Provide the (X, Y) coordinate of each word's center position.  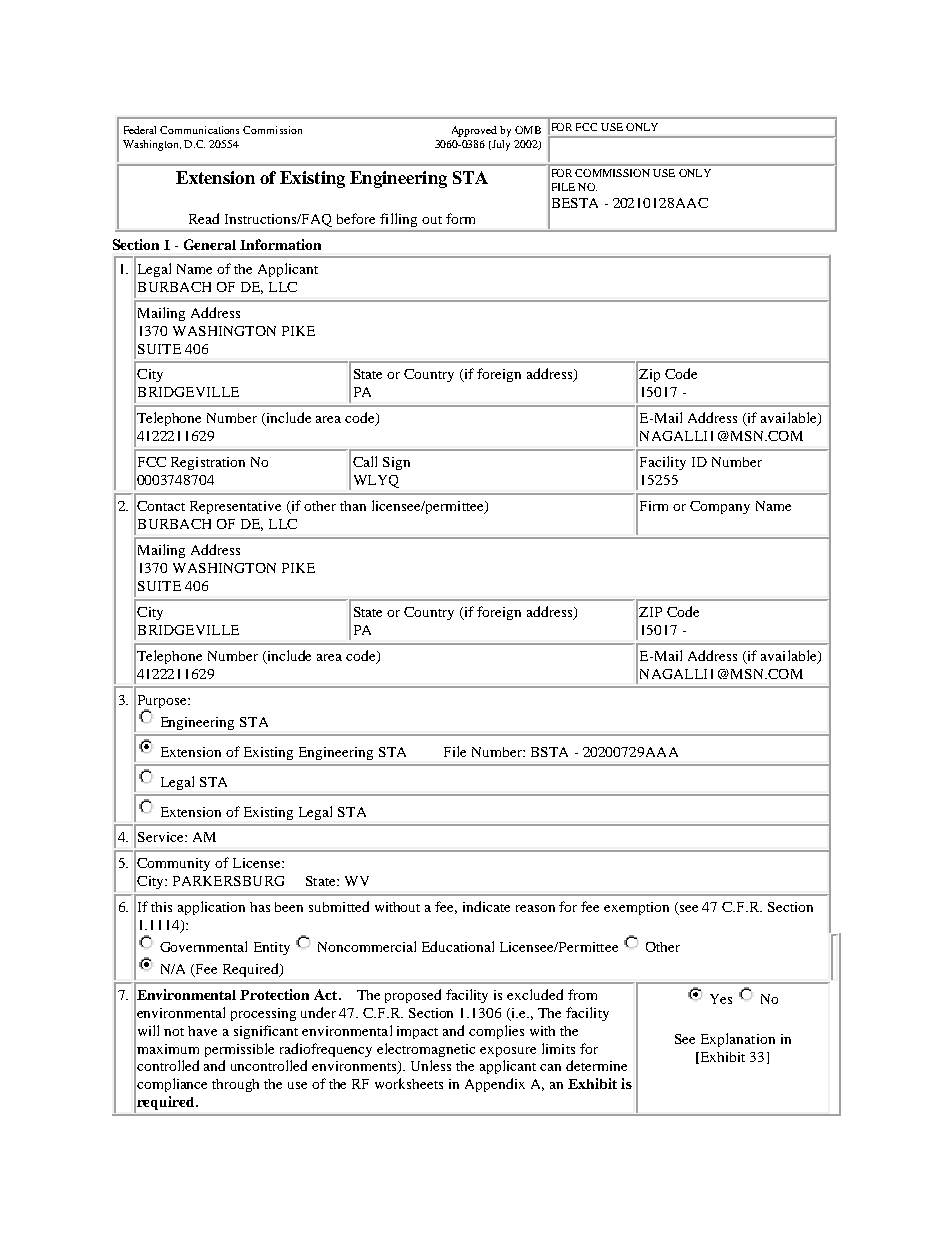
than (353, 506)
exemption (636, 908)
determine (596, 1065)
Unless (431, 1065)
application (211, 908)
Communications (199, 130)
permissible (239, 1050)
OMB (528, 130)
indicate (486, 906)
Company (720, 507)
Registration (208, 463)
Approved (474, 131)
